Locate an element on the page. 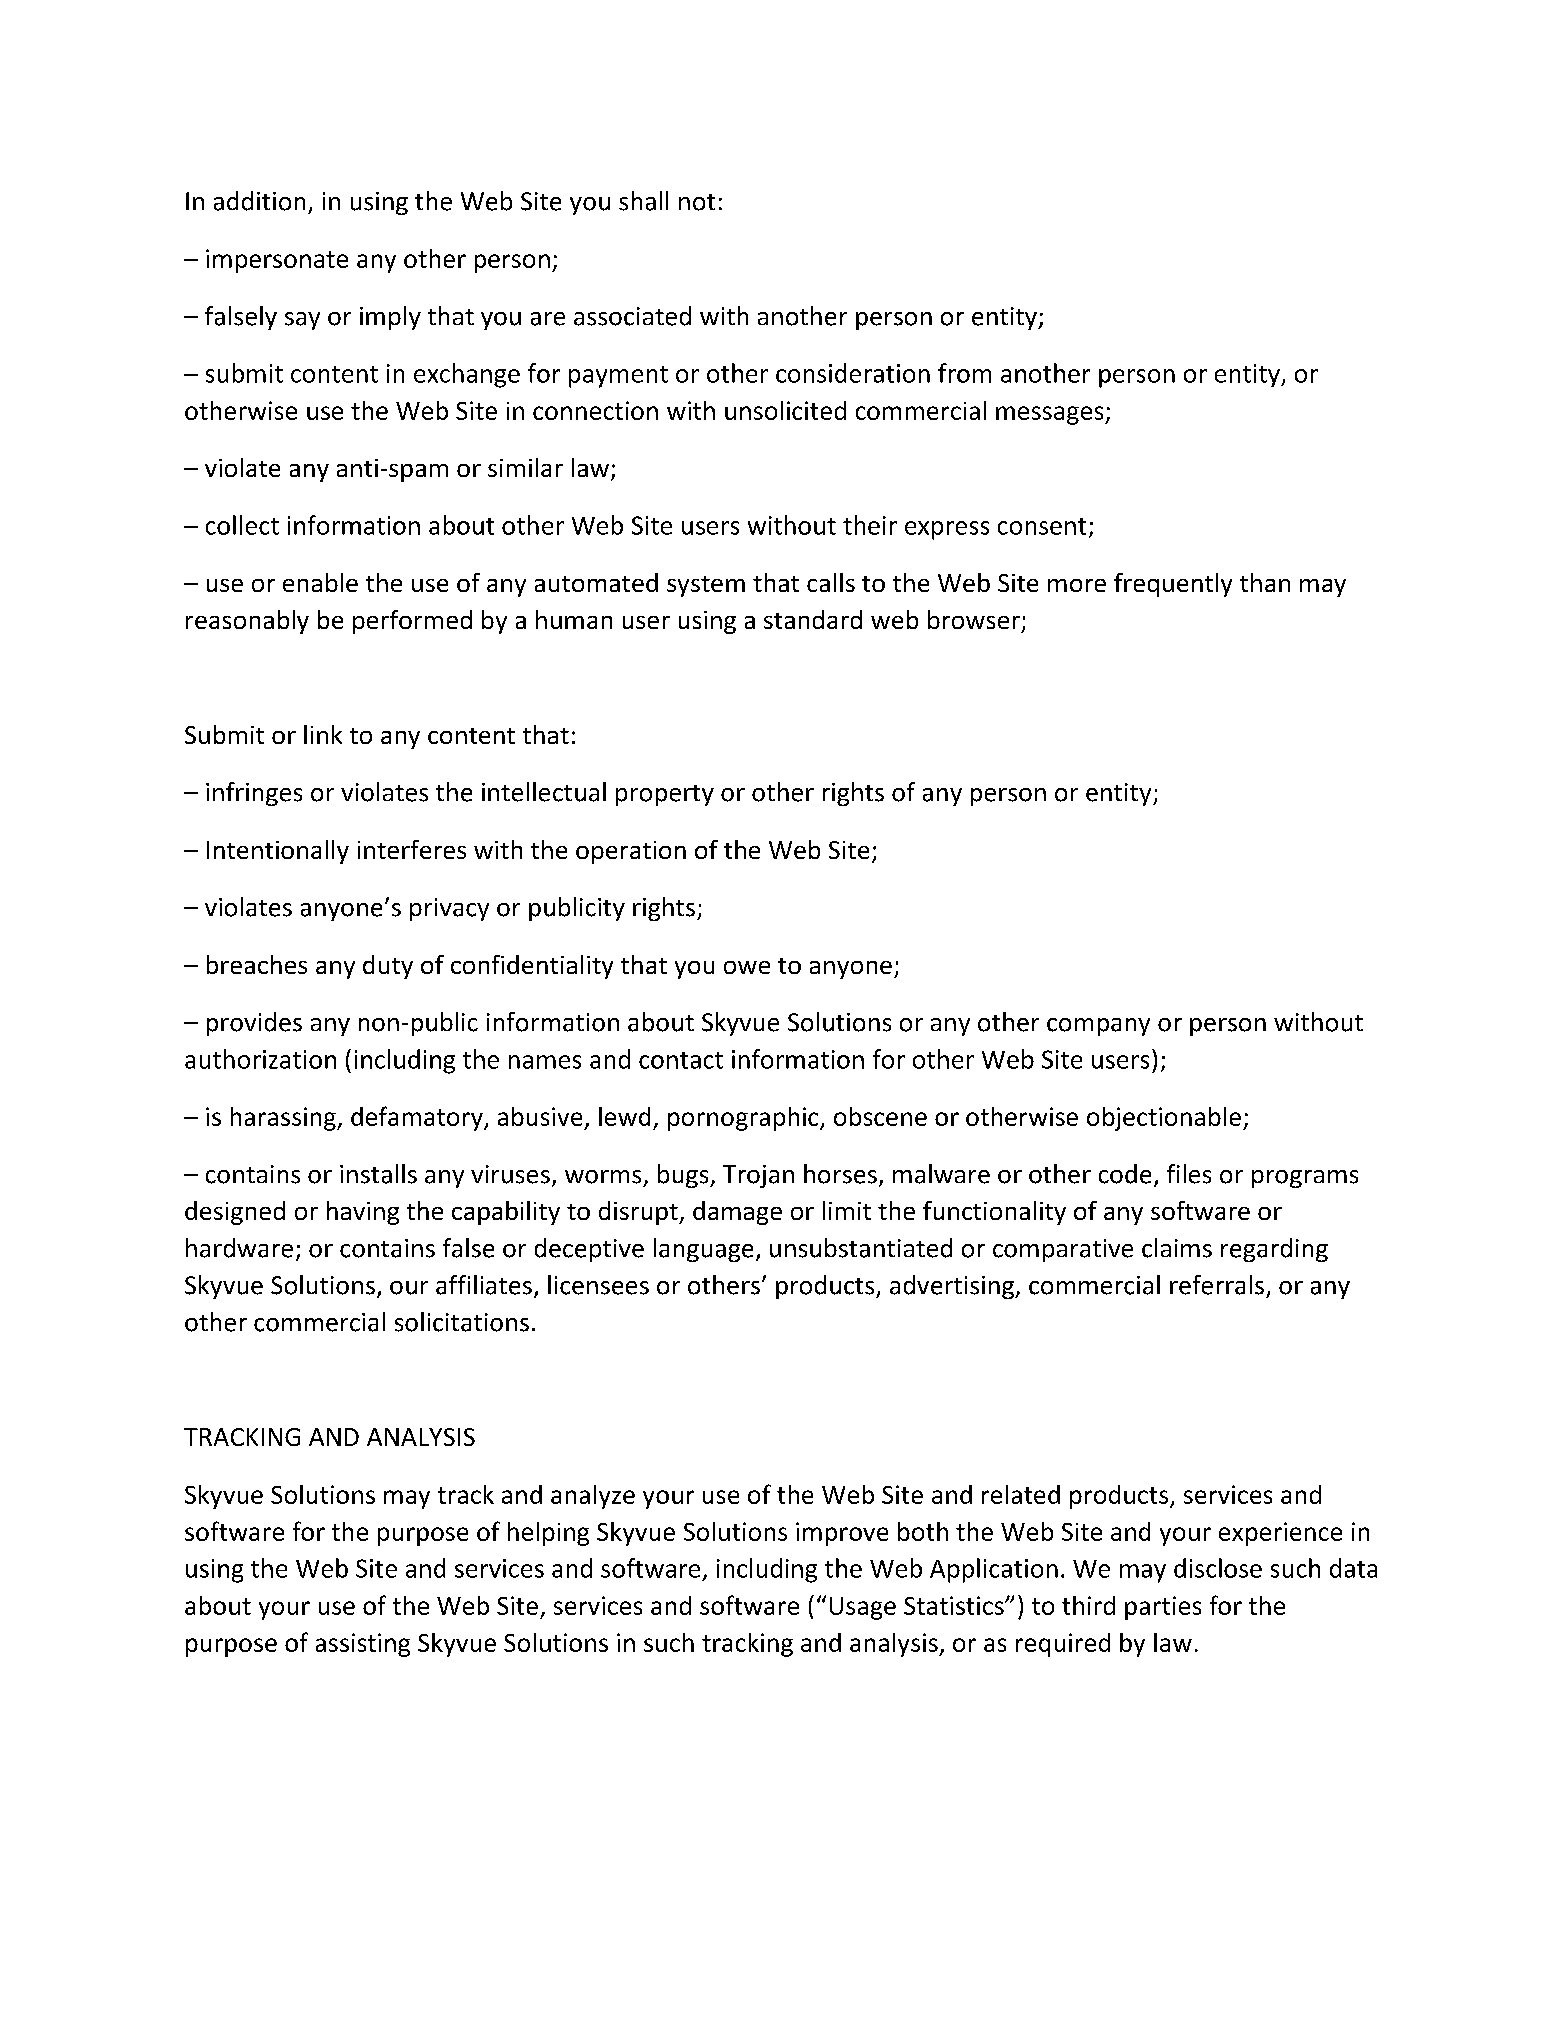  assisting is located at coordinates (363, 1645).
